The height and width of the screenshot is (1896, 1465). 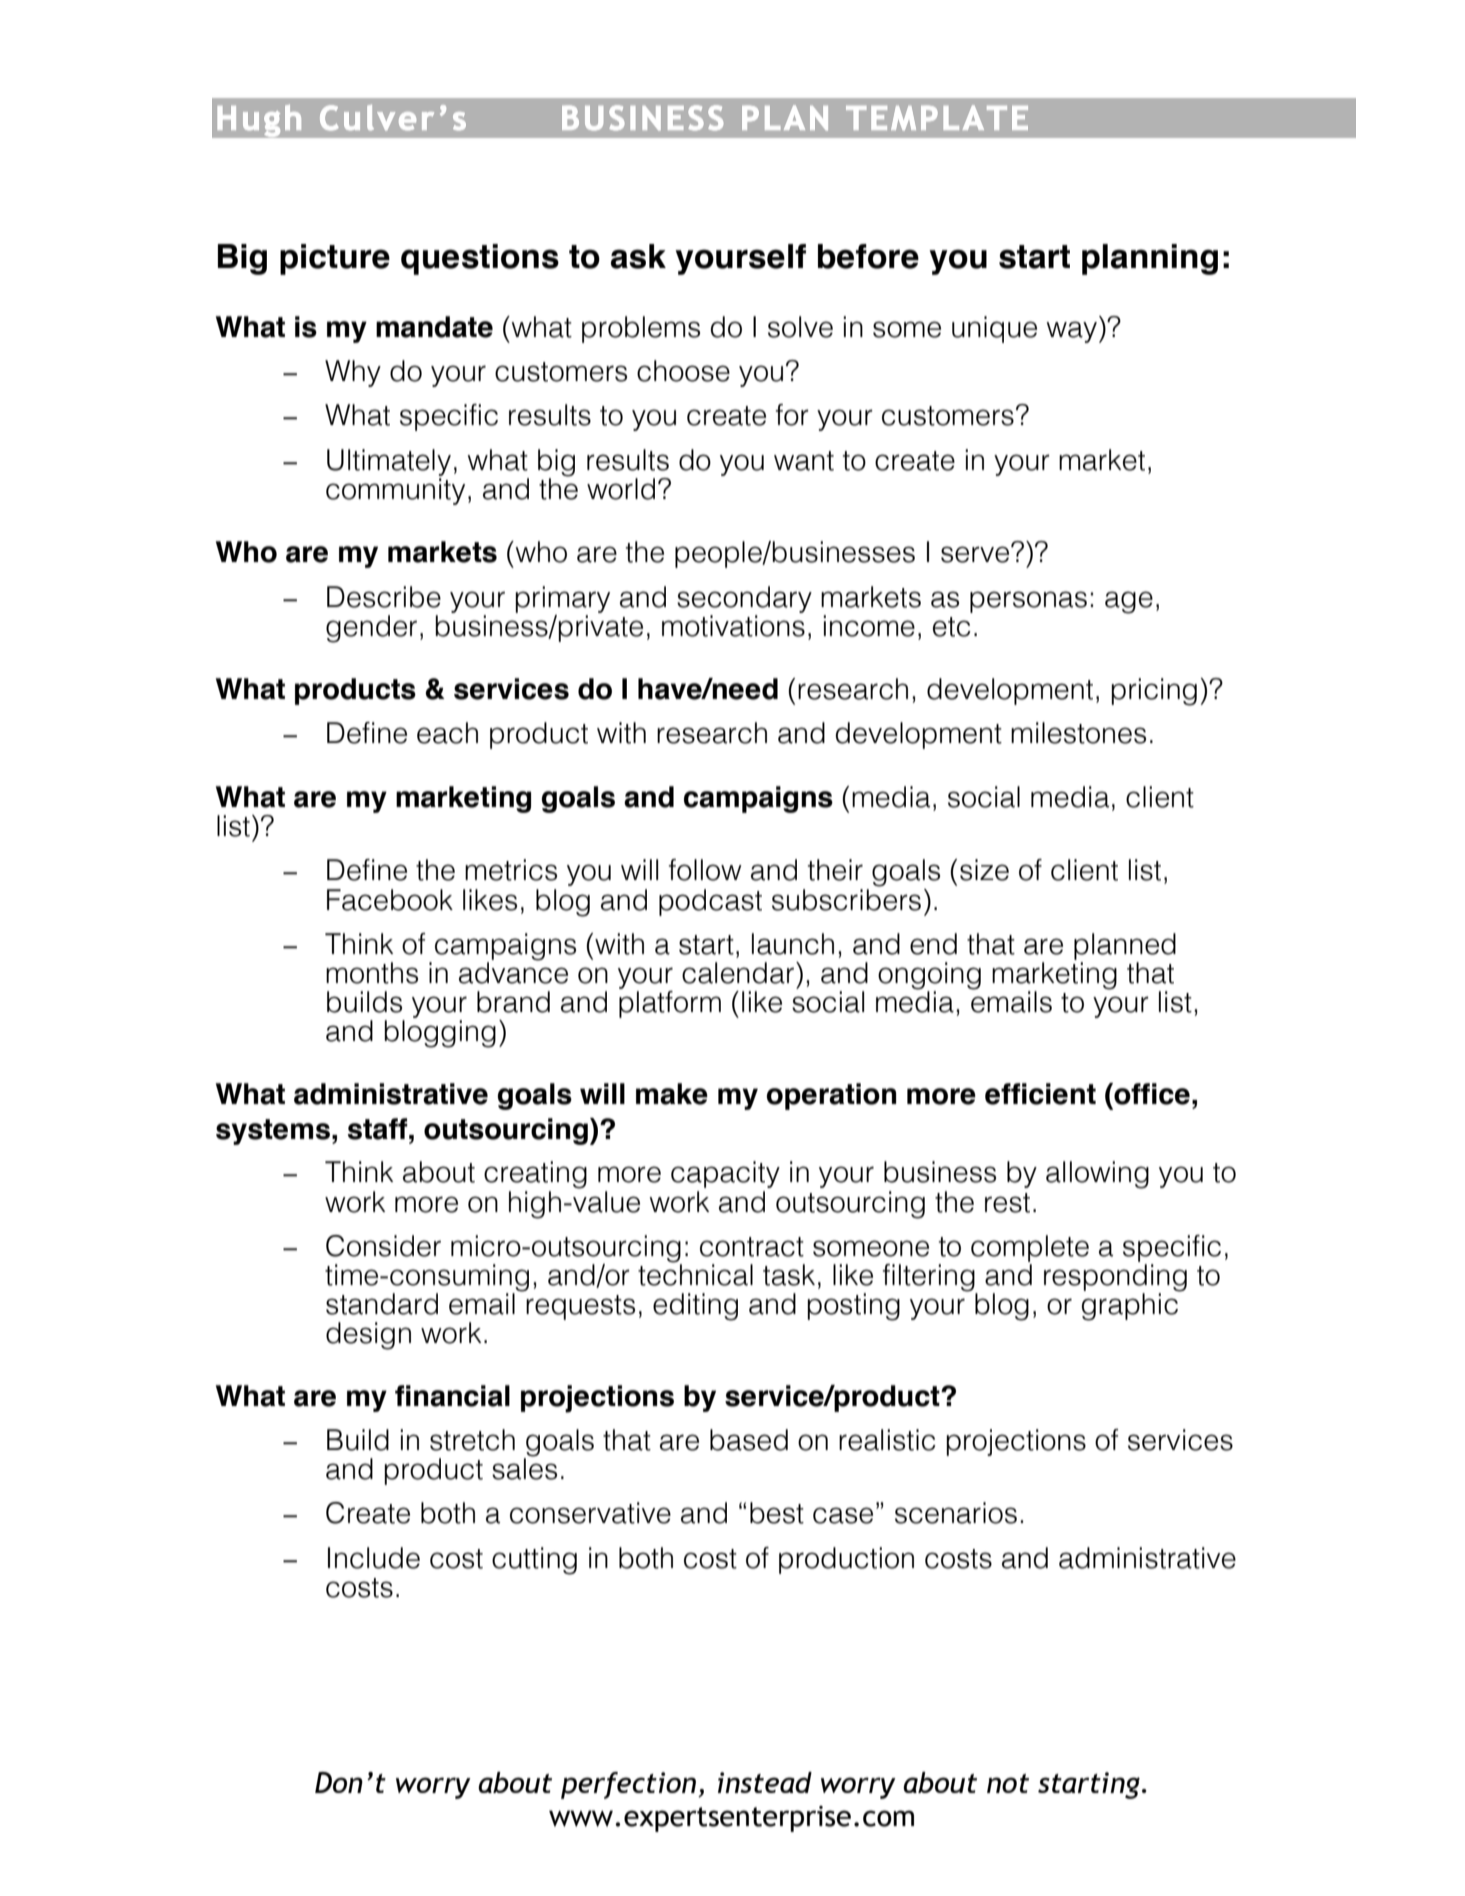 What do you see at coordinates (384, 597) in the screenshot?
I see `Describe` at bounding box center [384, 597].
